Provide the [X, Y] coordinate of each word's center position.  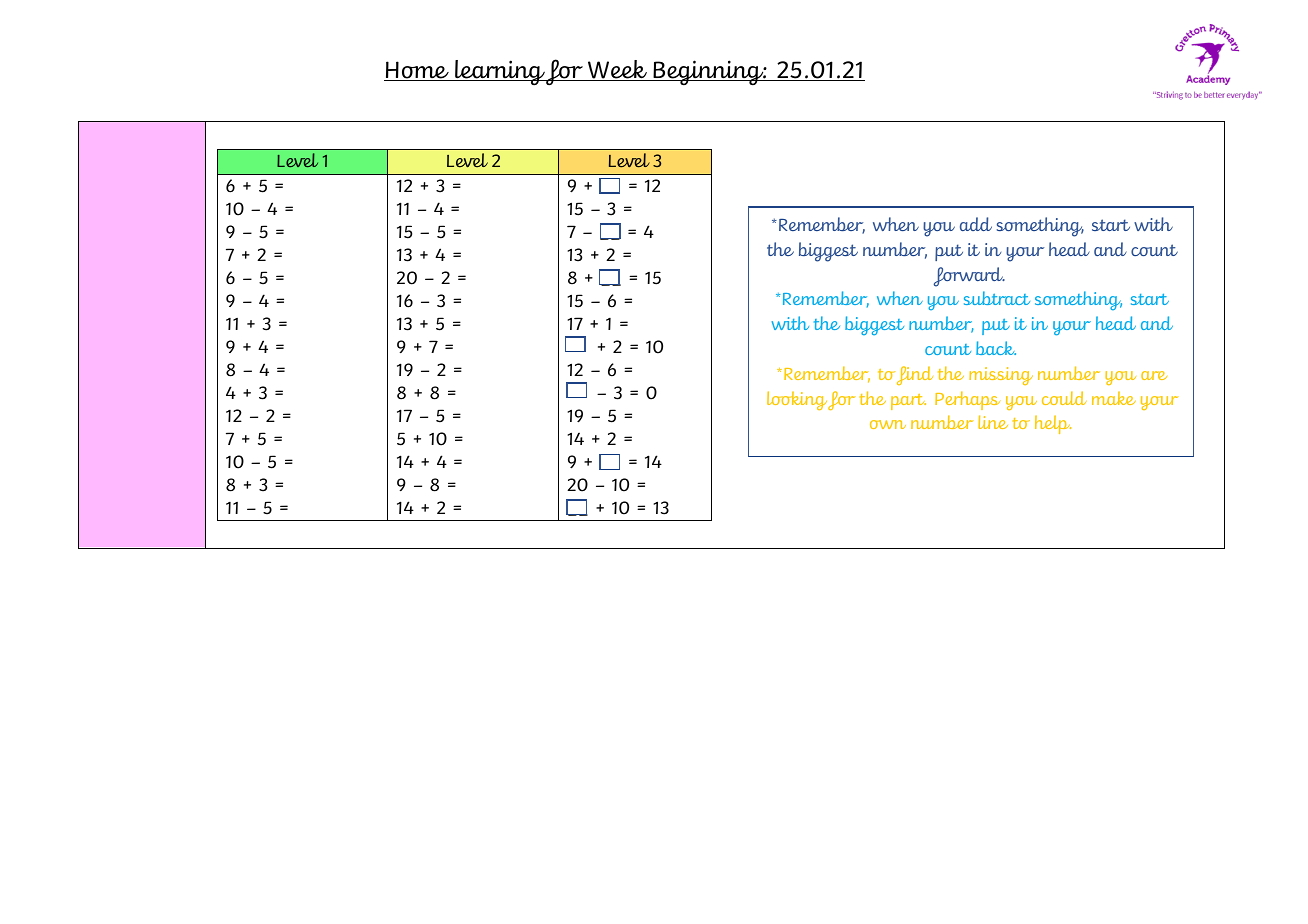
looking [797, 400]
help [1053, 424]
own [888, 424]
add [976, 224]
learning [499, 73]
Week [617, 70]
